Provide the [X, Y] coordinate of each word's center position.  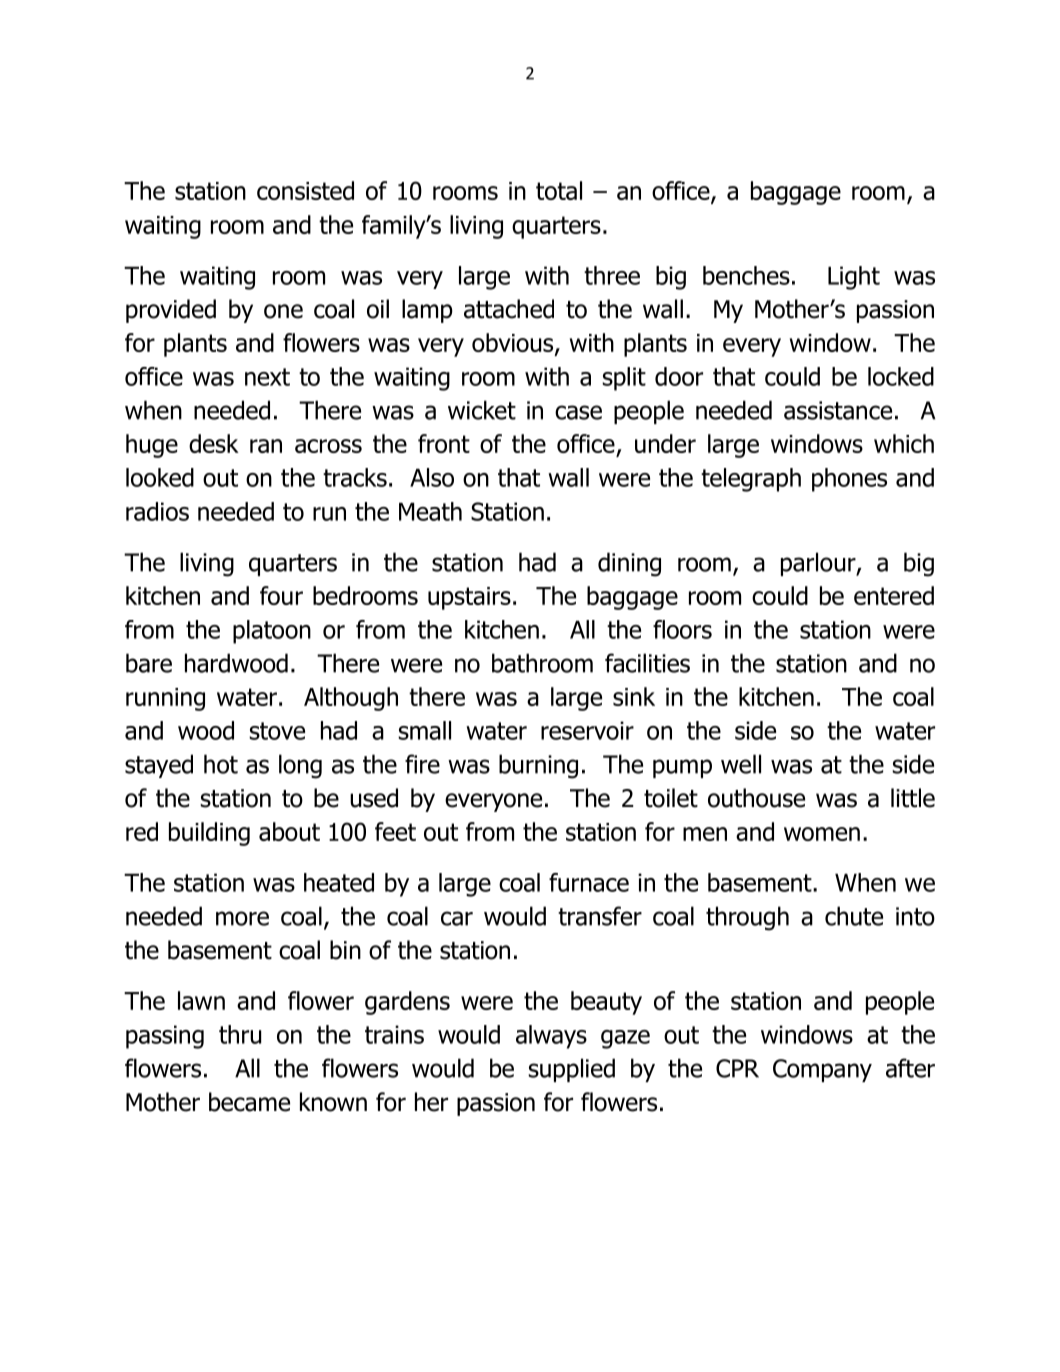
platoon [272, 632]
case [578, 412]
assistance [838, 410]
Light [854, 278]
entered [894, 595]
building [209, 834]
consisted [305, 190]
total [559, 190]
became [249, 1102]
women [822, 834]
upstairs [469, 598]
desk [214, 443]
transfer [600, 916]
